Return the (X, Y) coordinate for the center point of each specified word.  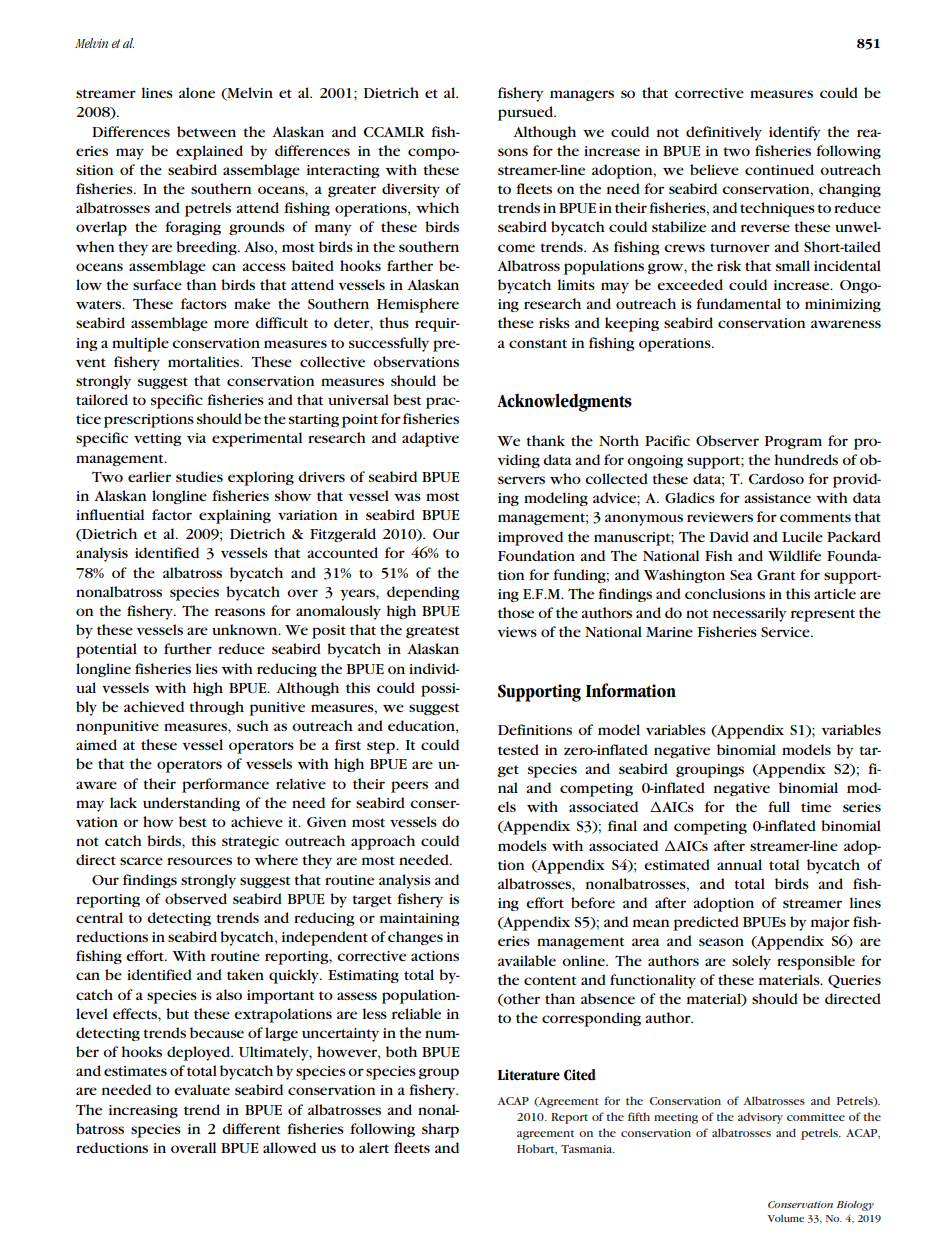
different (251, 1128)
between (206, 131)
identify (795, 133)
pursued (527, 113)
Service (786, 632)
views (517, 632)
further (188, 648)
